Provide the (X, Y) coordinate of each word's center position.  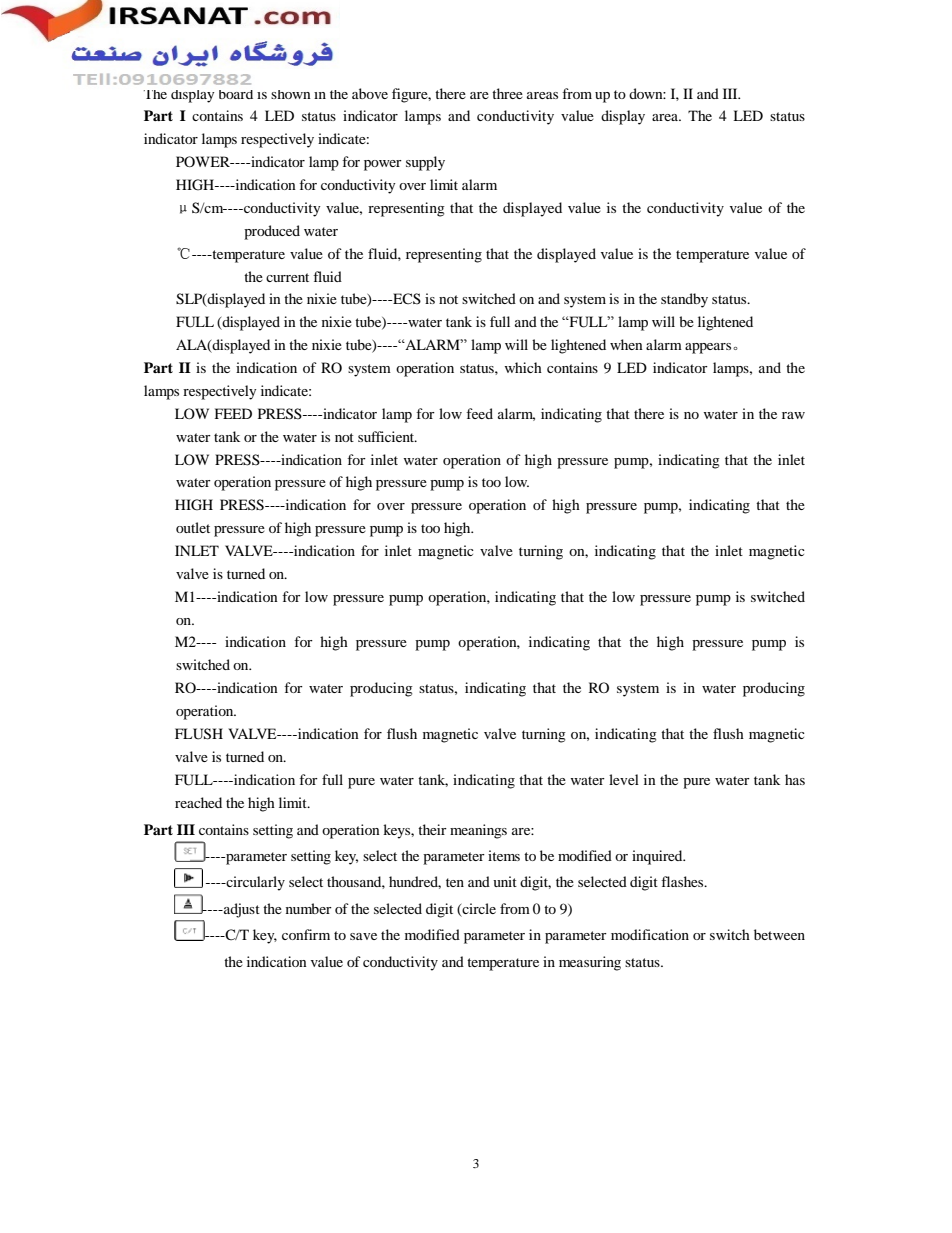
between (779, 934)
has (795, 779)
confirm (306, 934)
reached (198, 802)
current (287, 277)
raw (793, 415)
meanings (478, 831)
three (507, 93)
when (626, 344)
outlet (193, 527)
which (523, 367)
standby (684, 300)
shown (291, 94)
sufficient (387, 436)
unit (505, 881)
